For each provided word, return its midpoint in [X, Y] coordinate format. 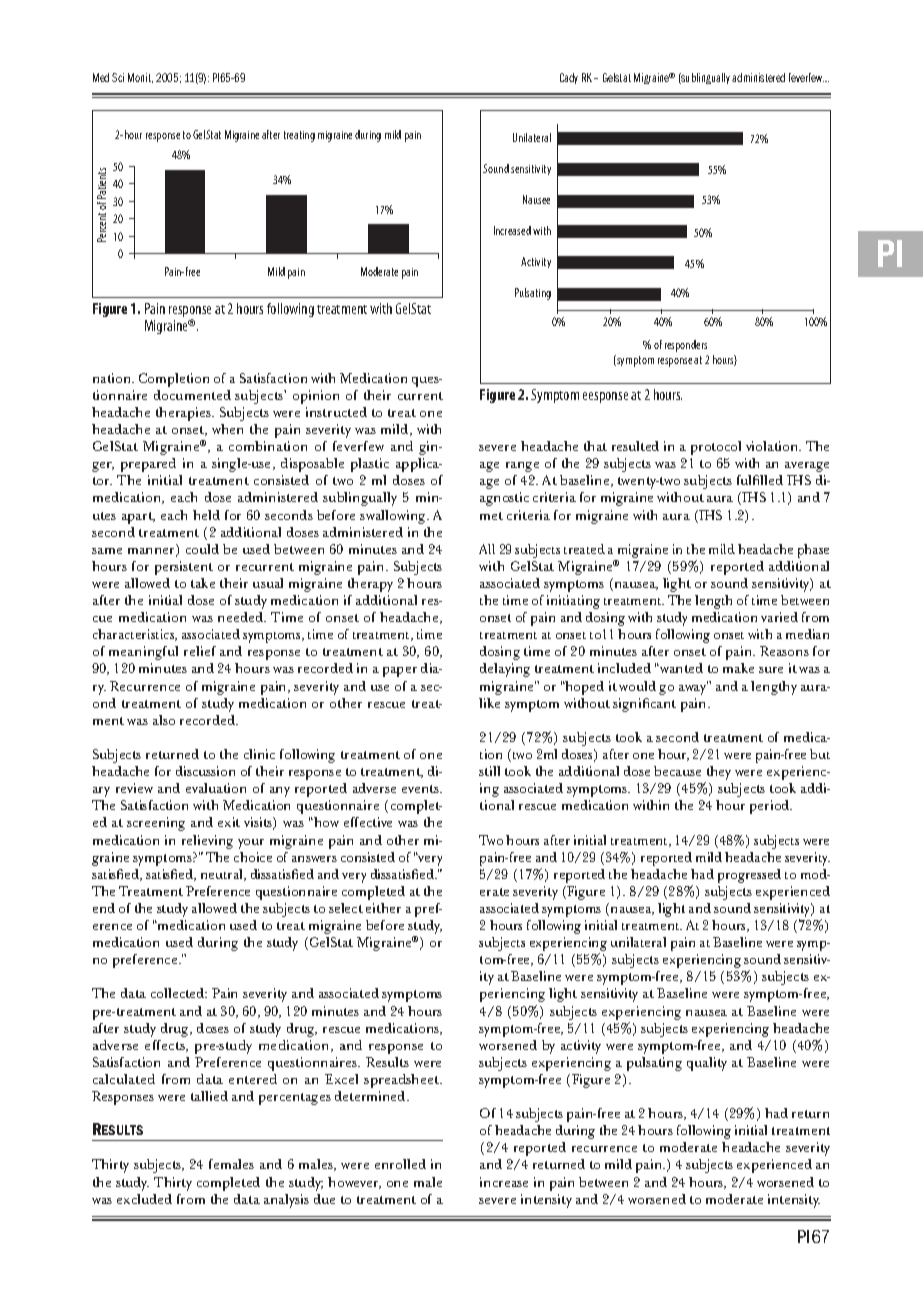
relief [200, 651]
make [738, 668]
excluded [144, 1199]
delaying [505, 670]
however [354, 1183]
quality [707, 1064]
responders [686, 346]
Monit [140, 78]
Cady [569, 78]
